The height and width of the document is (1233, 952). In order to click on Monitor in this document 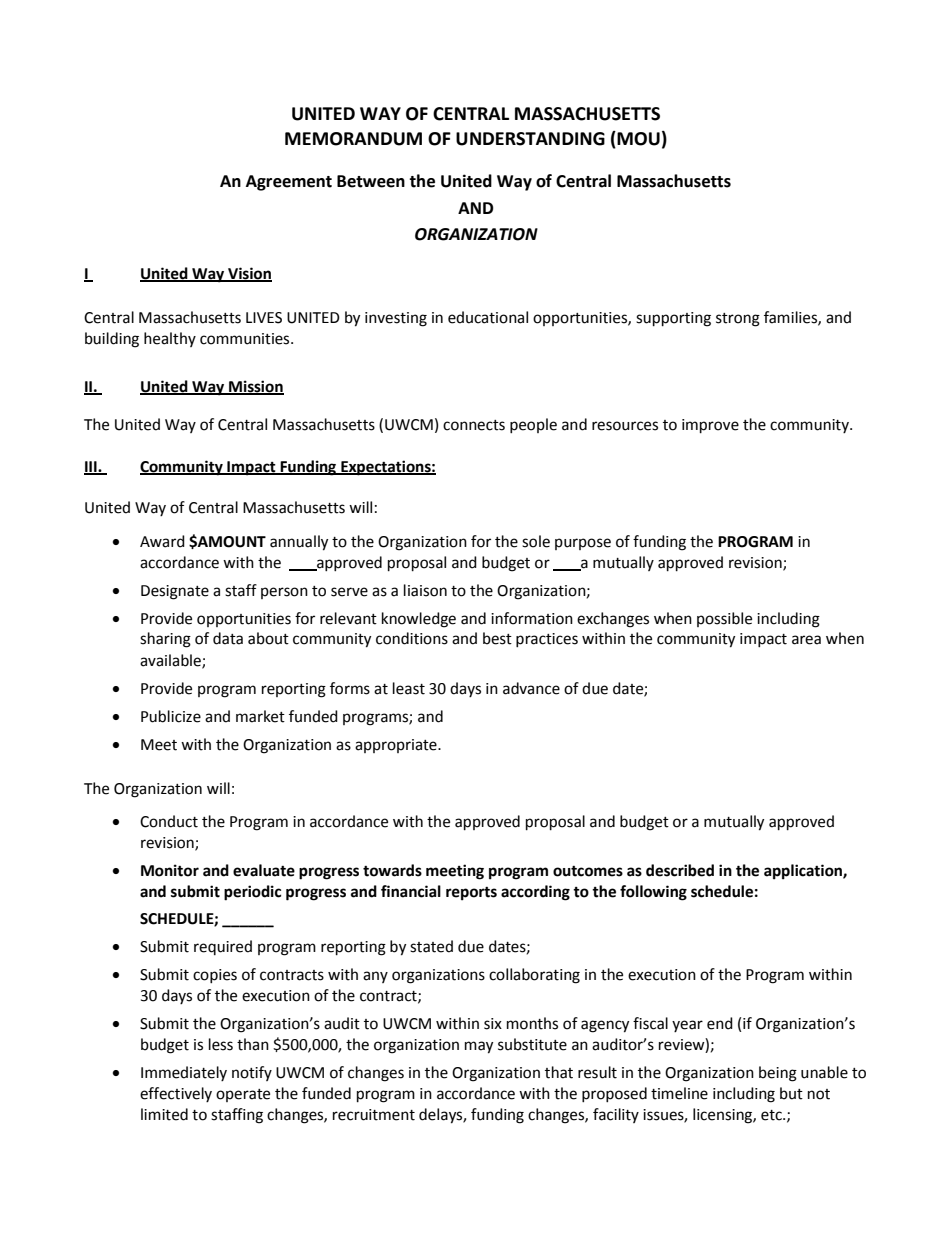, I will do `click(170, 870)`.
